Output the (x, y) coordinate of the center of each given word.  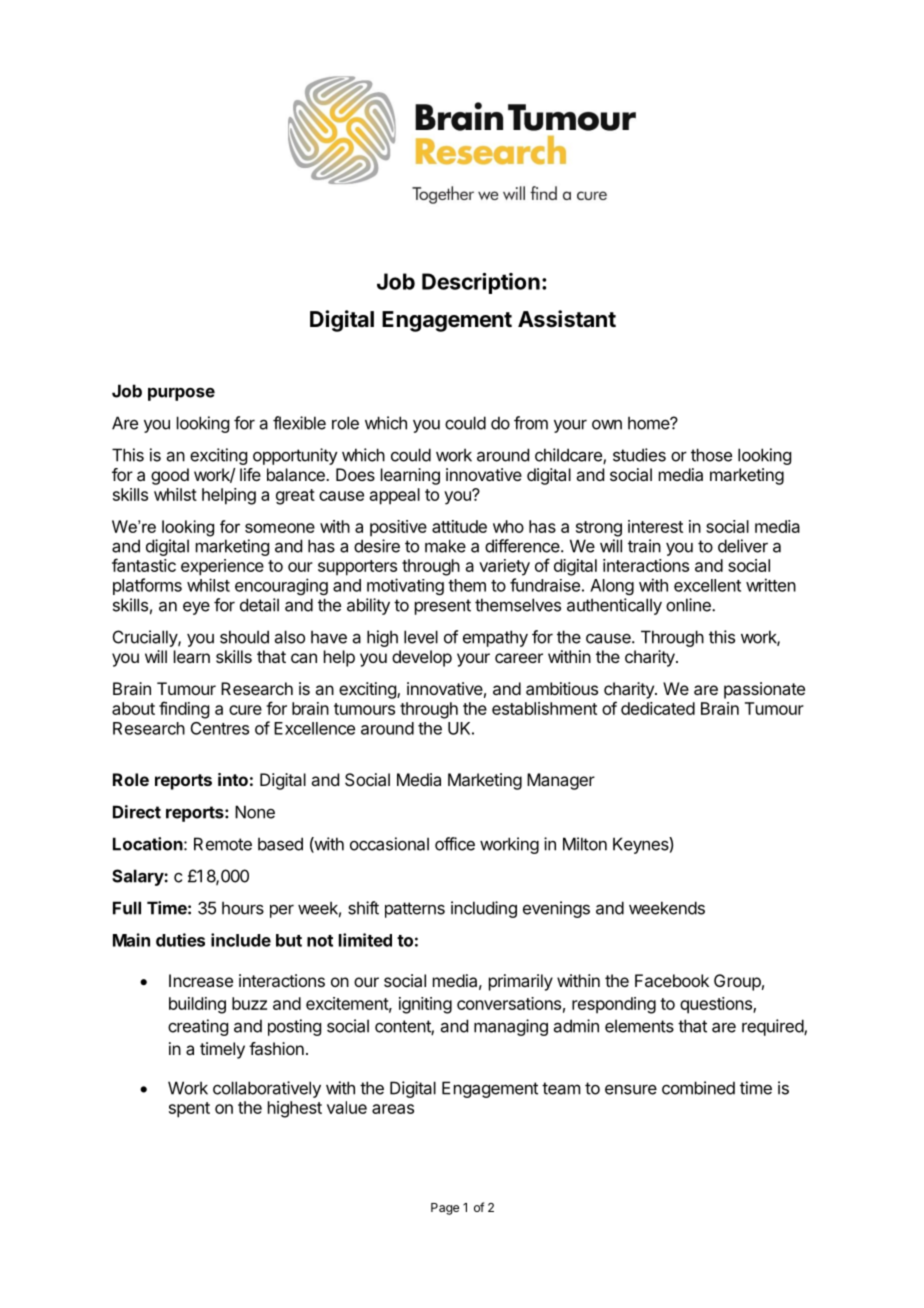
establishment (544, 708)
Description (481, 283)
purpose (181, 394)
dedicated (658, 708)
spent (189, 1110)
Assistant (567, 319)
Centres (220, 728)
